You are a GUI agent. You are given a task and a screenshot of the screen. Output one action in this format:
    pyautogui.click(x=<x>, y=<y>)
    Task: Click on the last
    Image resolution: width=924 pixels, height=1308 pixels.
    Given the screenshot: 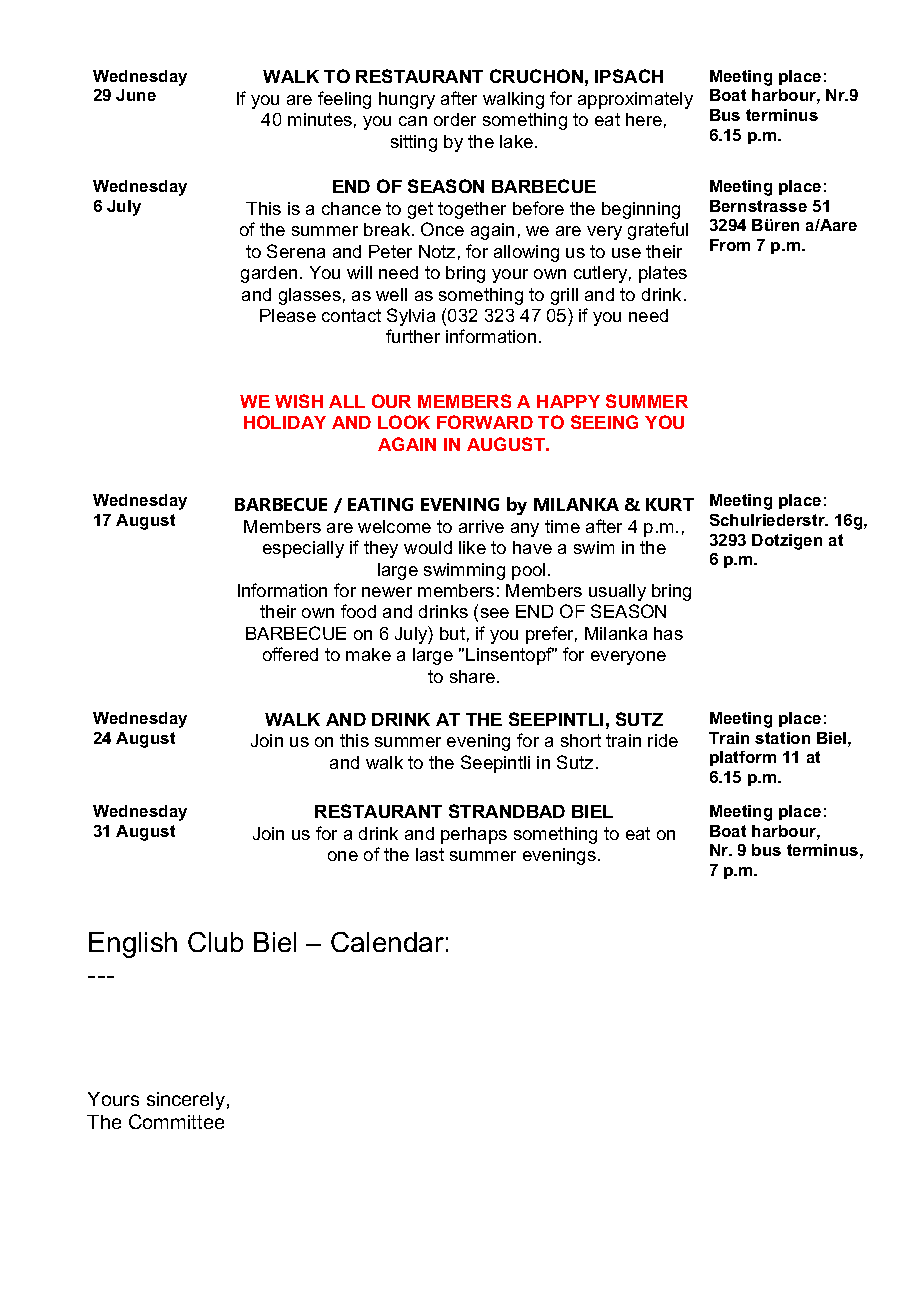 What is the action you would take?
    pyautogui.click(x=430, y=854)
